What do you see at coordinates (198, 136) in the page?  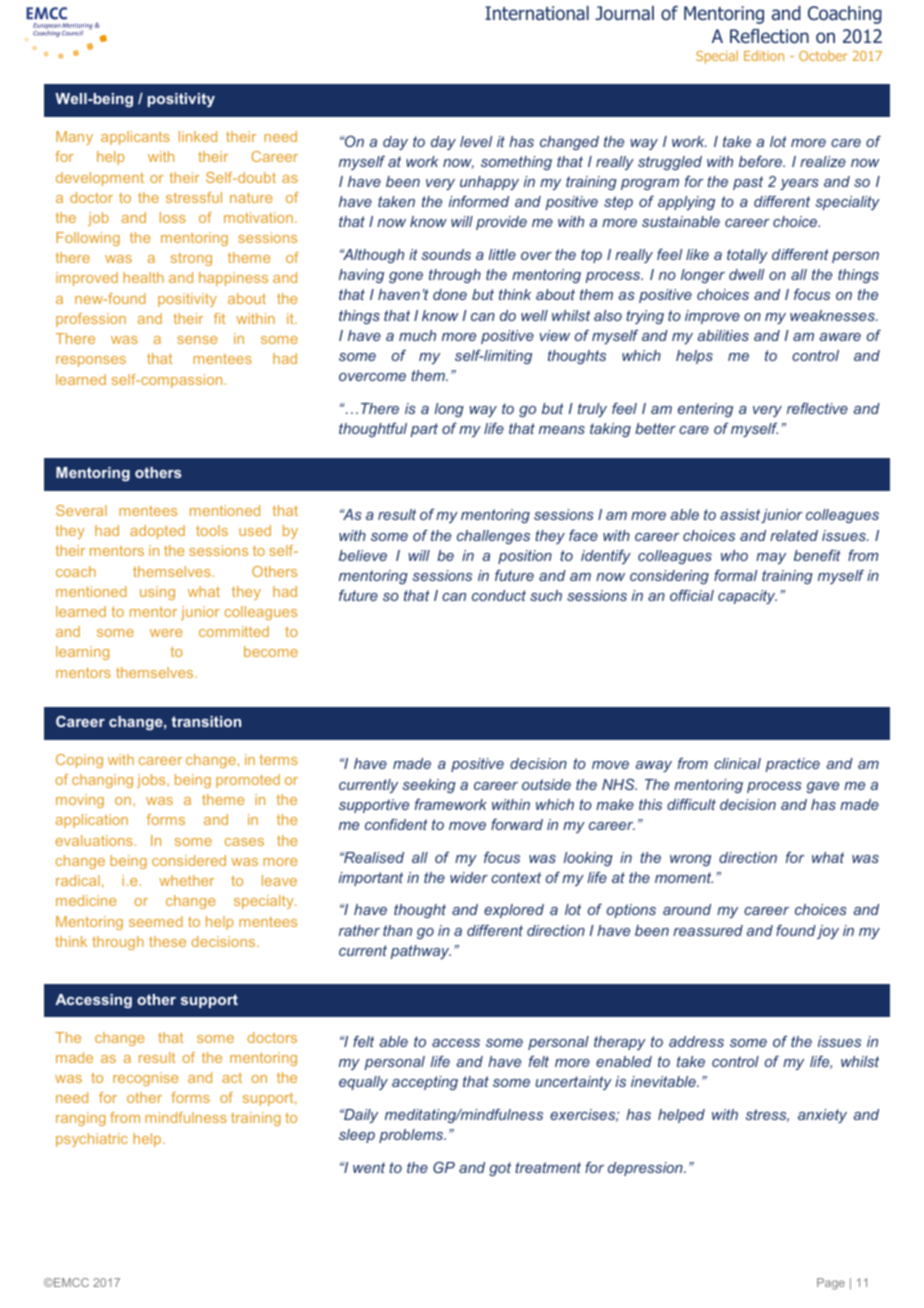 I see `linked` at bounding box center [198, 136].
